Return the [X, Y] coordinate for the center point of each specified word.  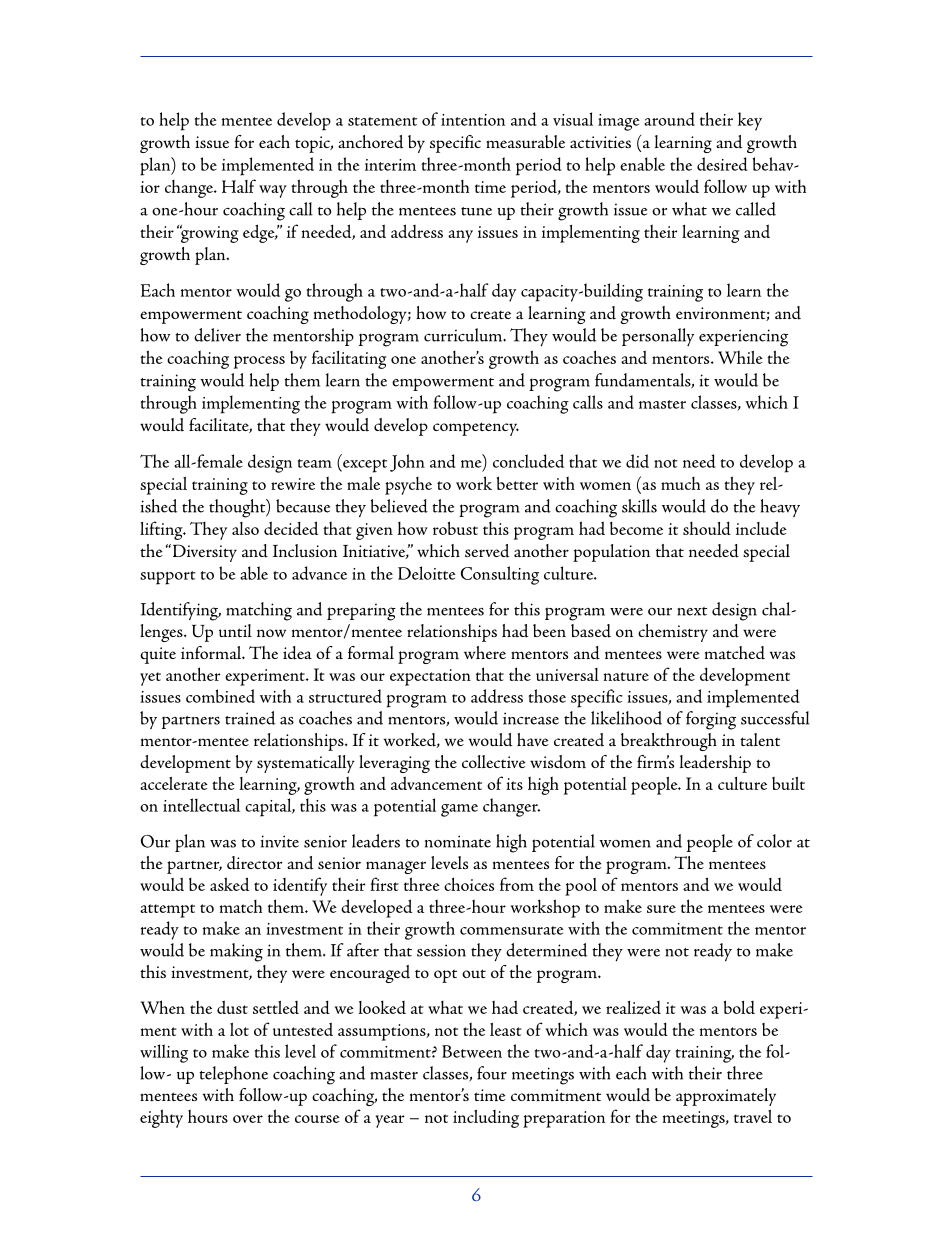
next [692, 611]
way [273, 191]
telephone [233, 1075]
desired [722, 164]
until [235, 630]
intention [473, 120]
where [485, 652]
